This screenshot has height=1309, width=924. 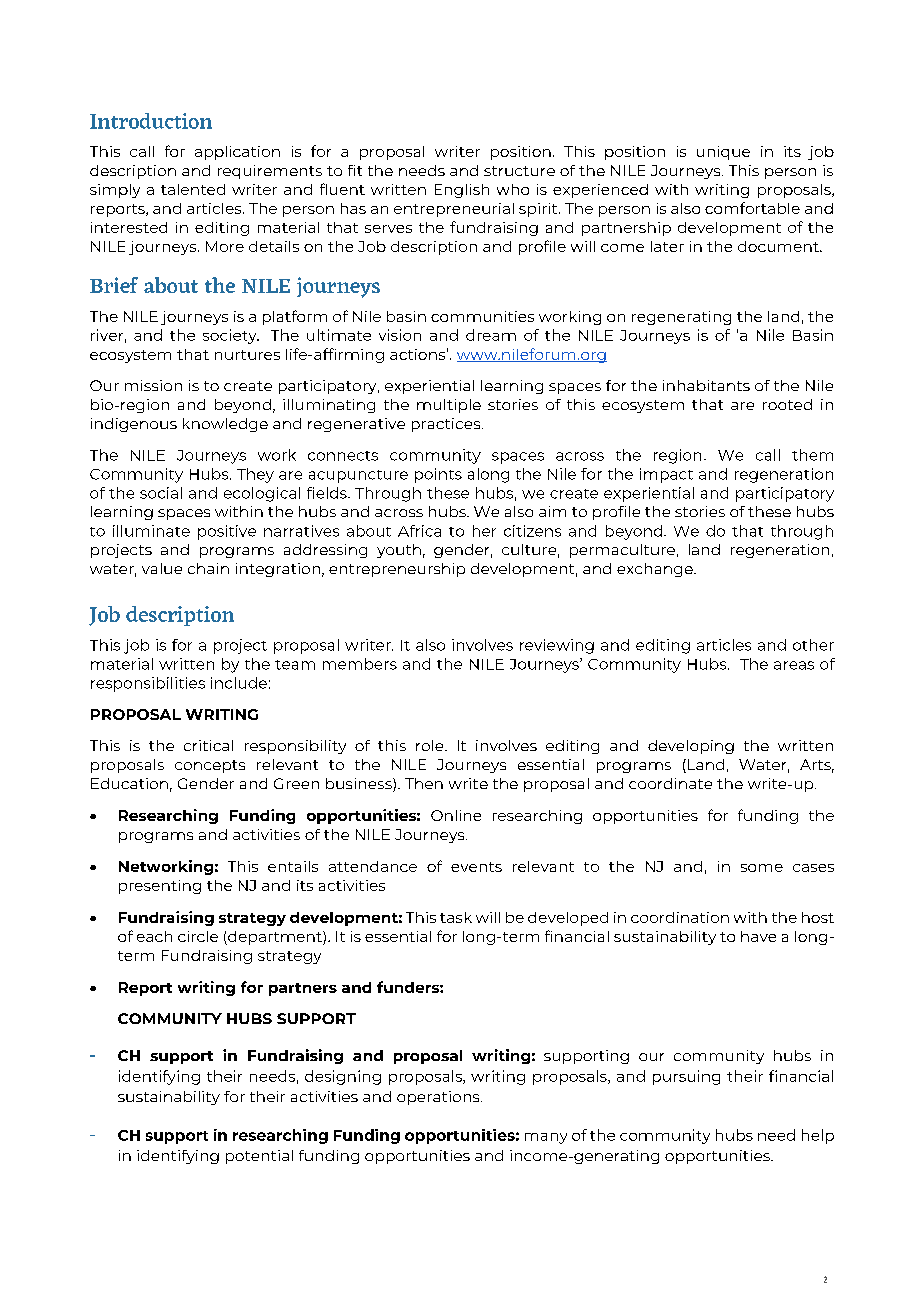 What do you see at coordinates (462, 191) in the screenshot?
I see `English` at bounding box center [462, 191].
